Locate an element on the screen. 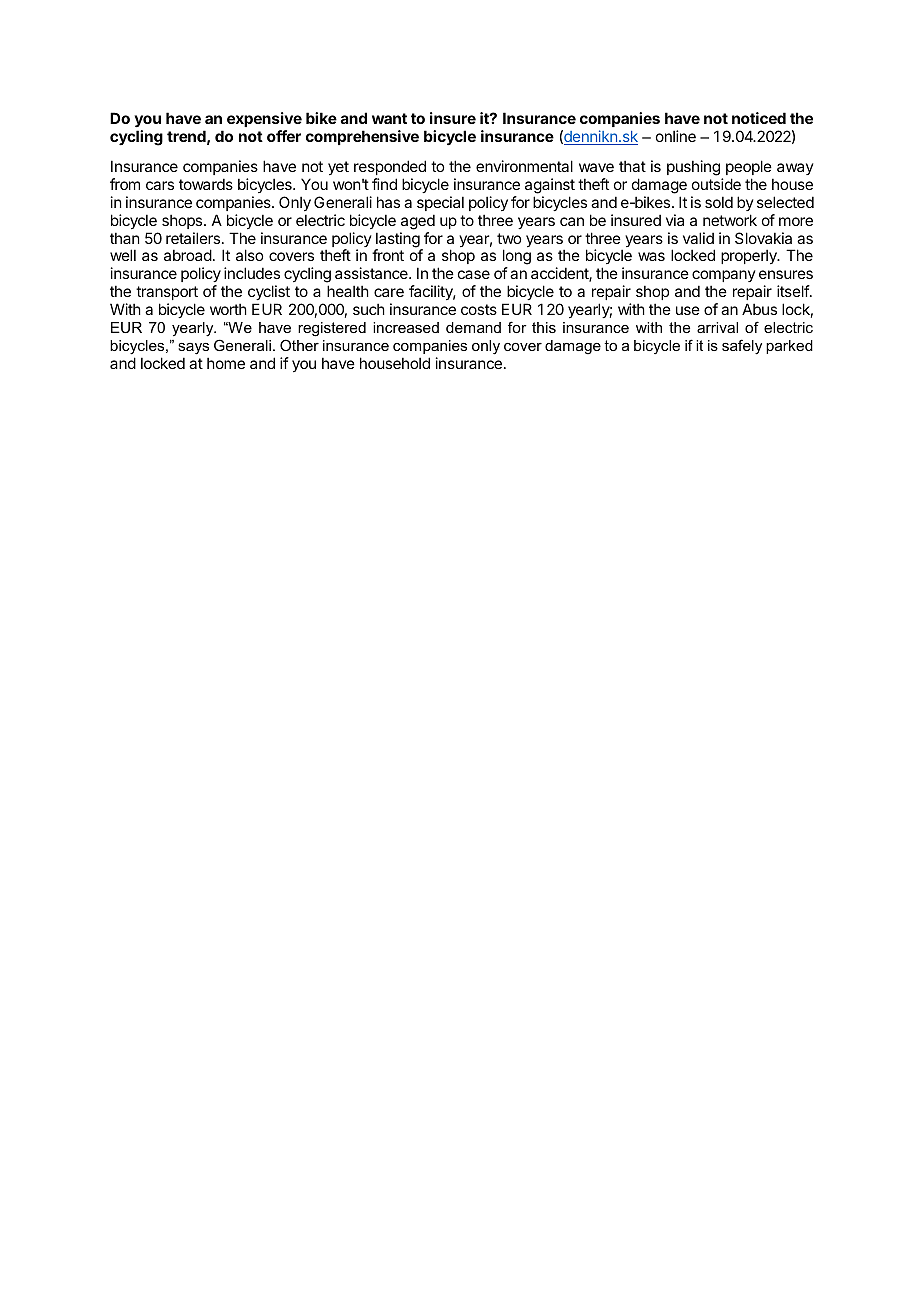 This screenshot has height=1308, width=924. demand is located at coordinates (473, 327).
